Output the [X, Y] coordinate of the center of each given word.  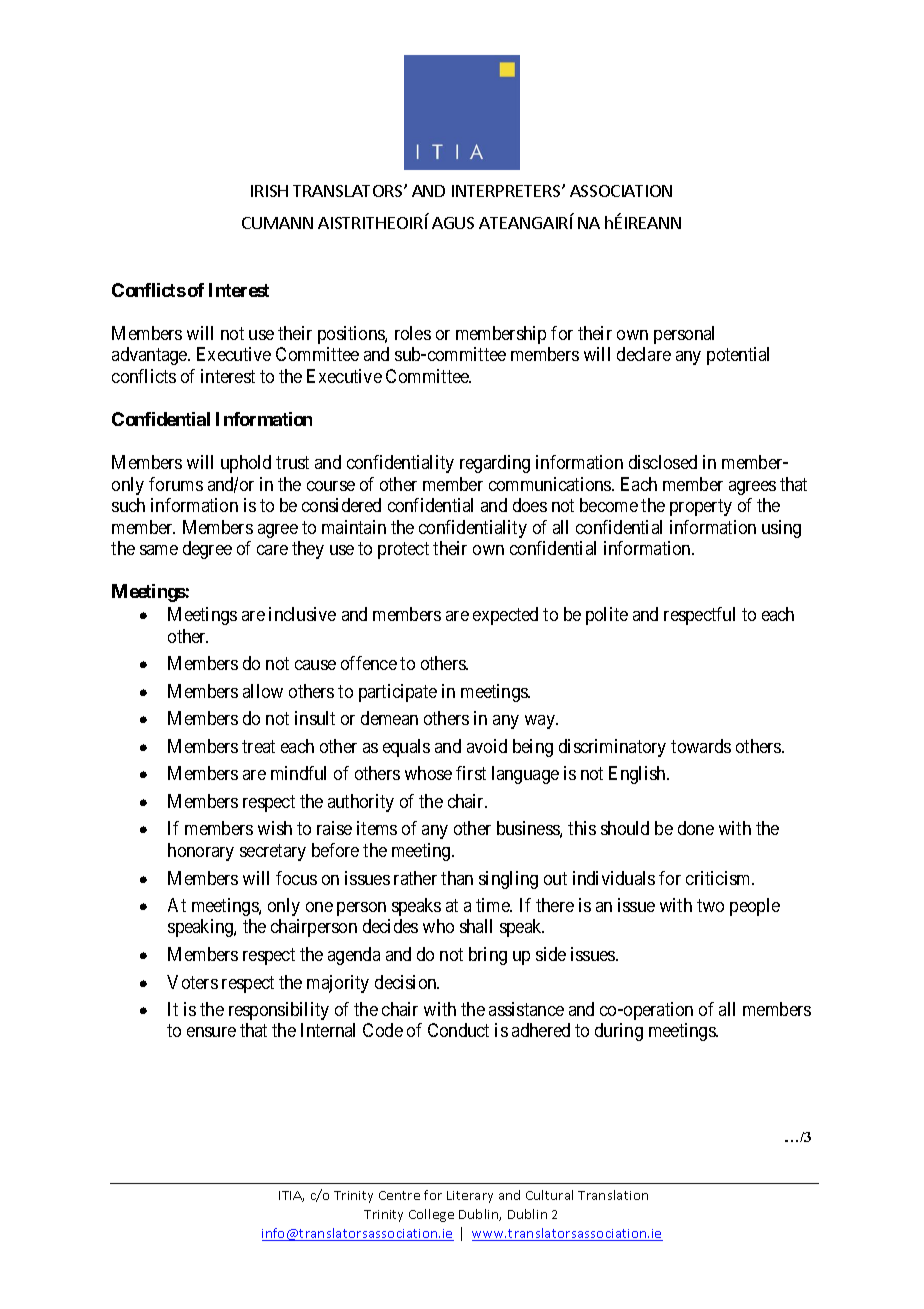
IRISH [269, 191]
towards [701, 746]
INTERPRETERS [507, 191]
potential [738, 356]
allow [263, 691]
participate [398, 693]
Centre [399, 1195]
